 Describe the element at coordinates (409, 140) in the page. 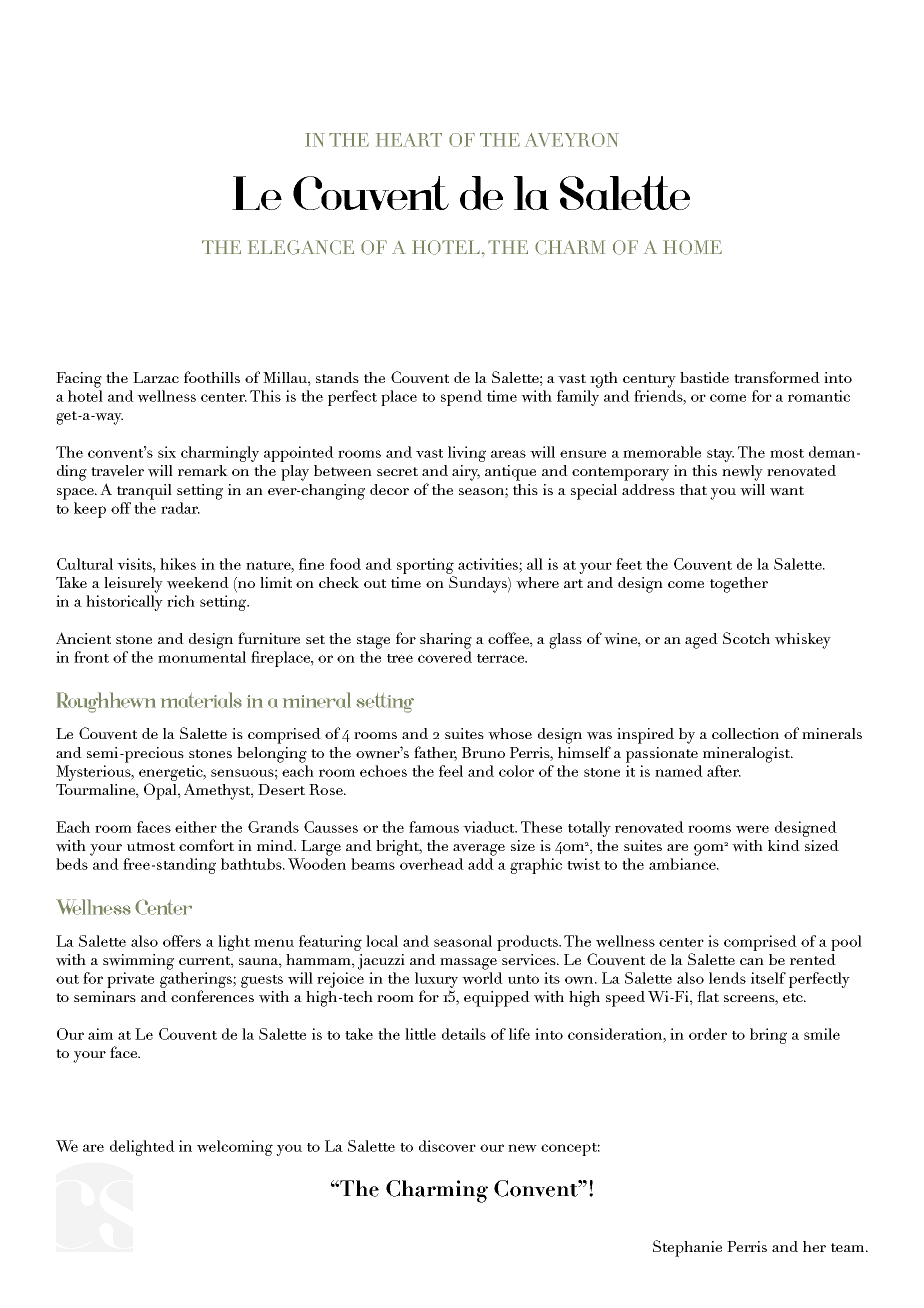

I see `HEART` at that location.
